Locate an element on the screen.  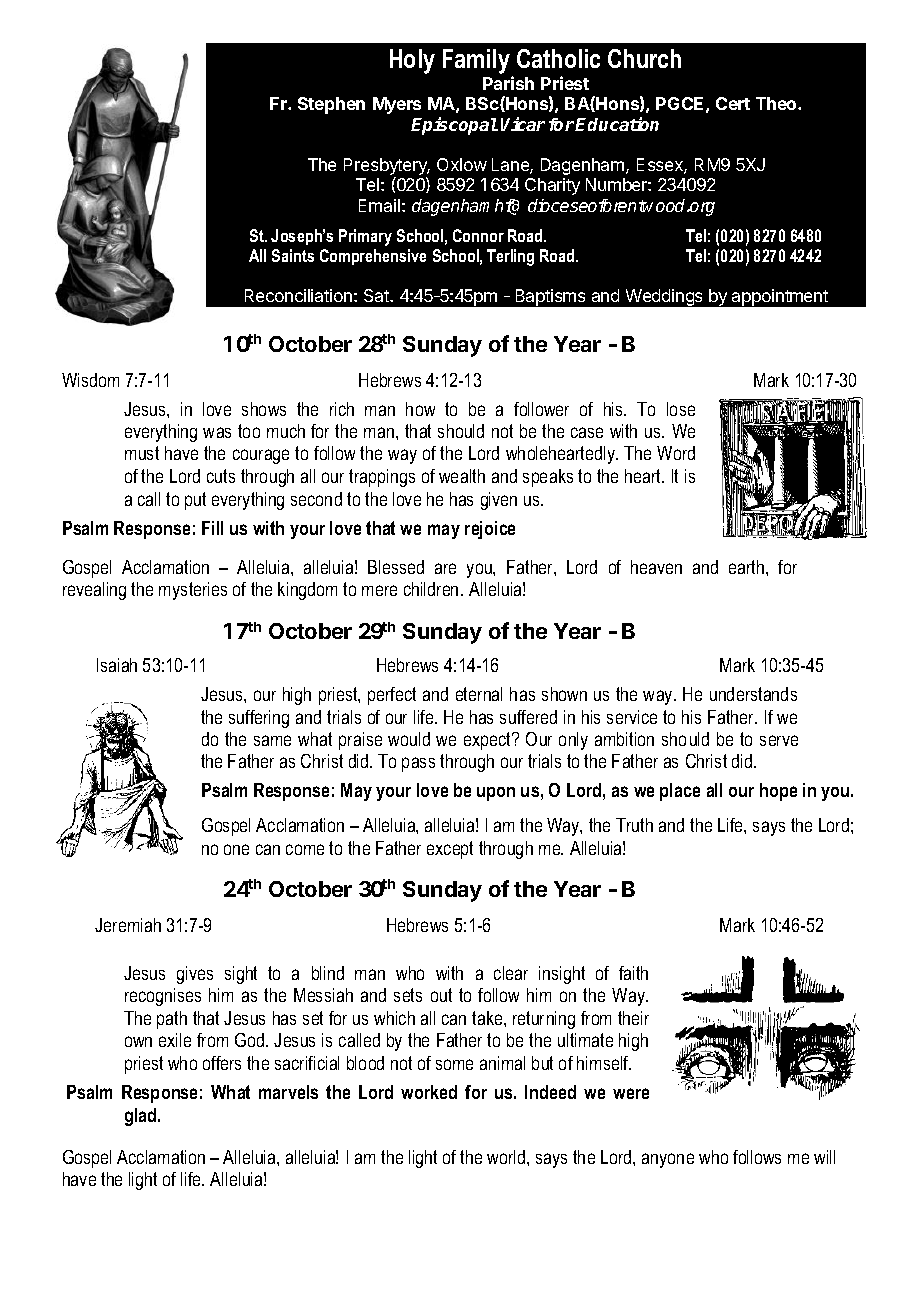
Jeremiah is located at coordinates (128, 925).
